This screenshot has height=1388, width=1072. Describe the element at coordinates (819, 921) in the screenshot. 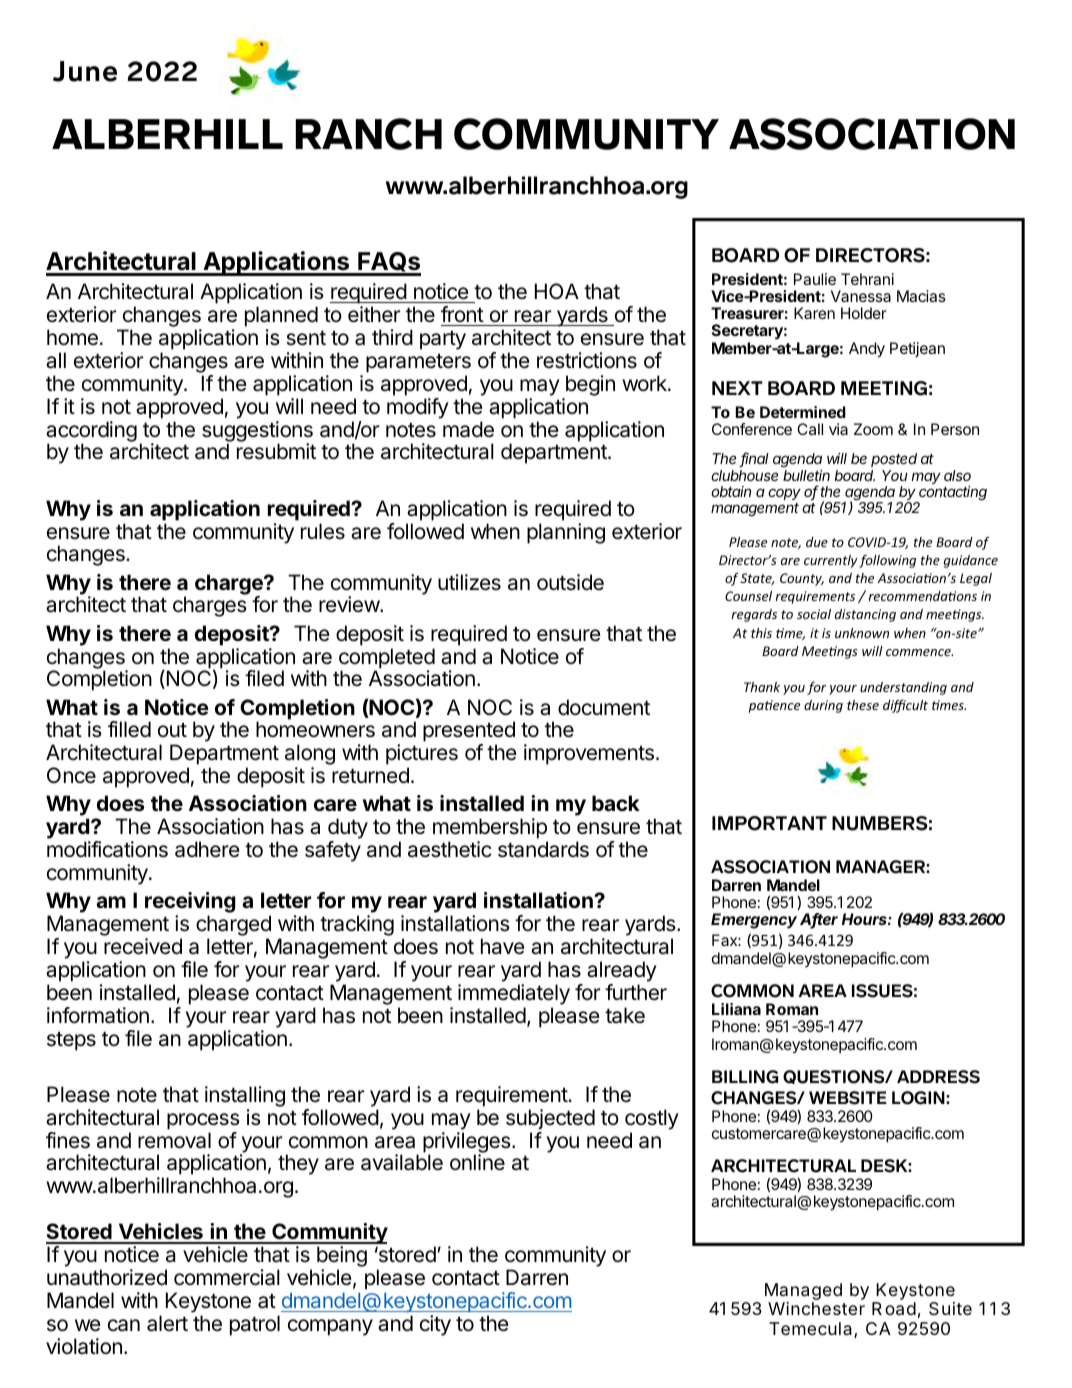

I see `After` at that location.
